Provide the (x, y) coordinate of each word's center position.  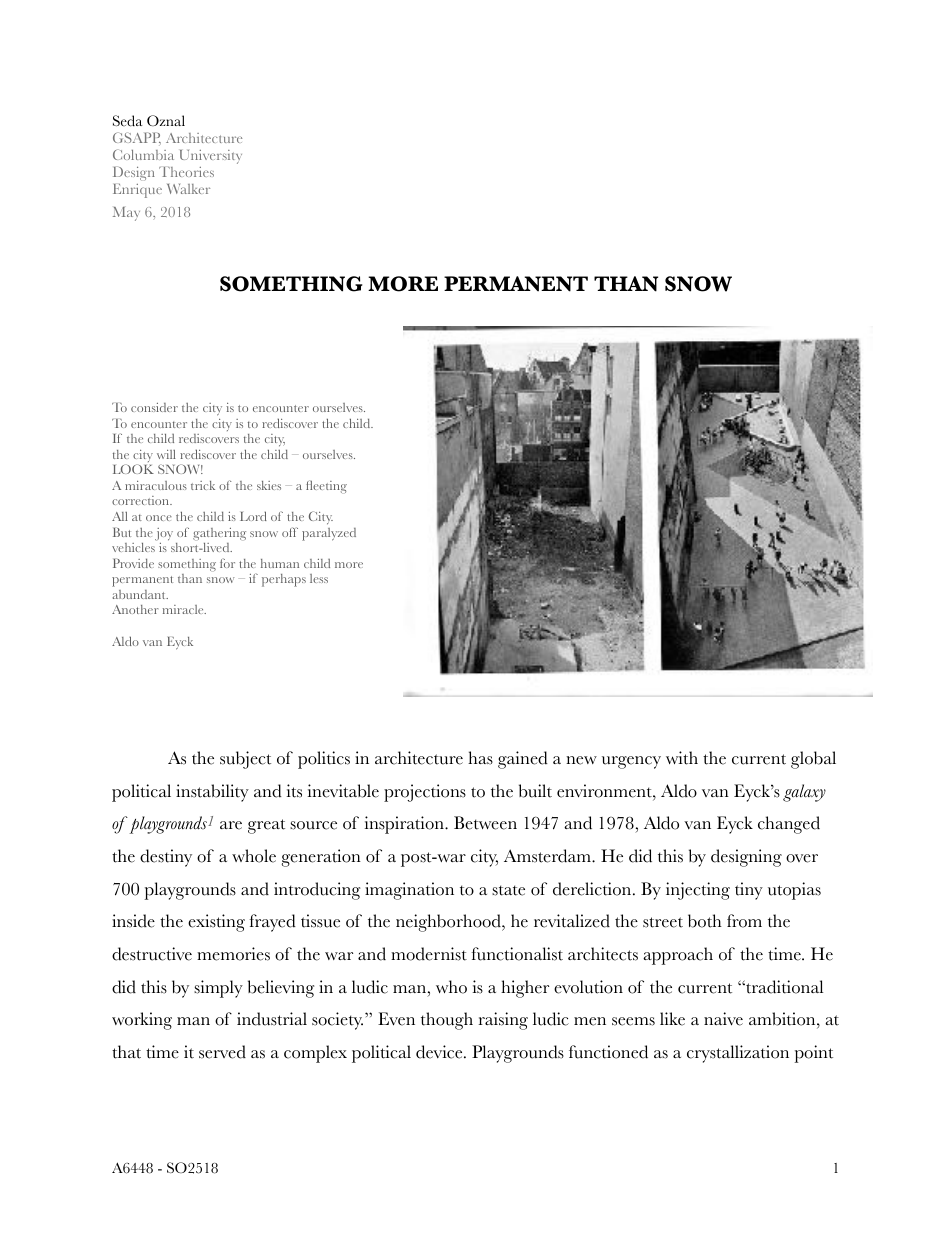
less (319, 578)
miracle (184, 609)
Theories (186, 172)
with (682, 758)
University (211, 157)
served (222, 1052)
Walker (188, 189)
